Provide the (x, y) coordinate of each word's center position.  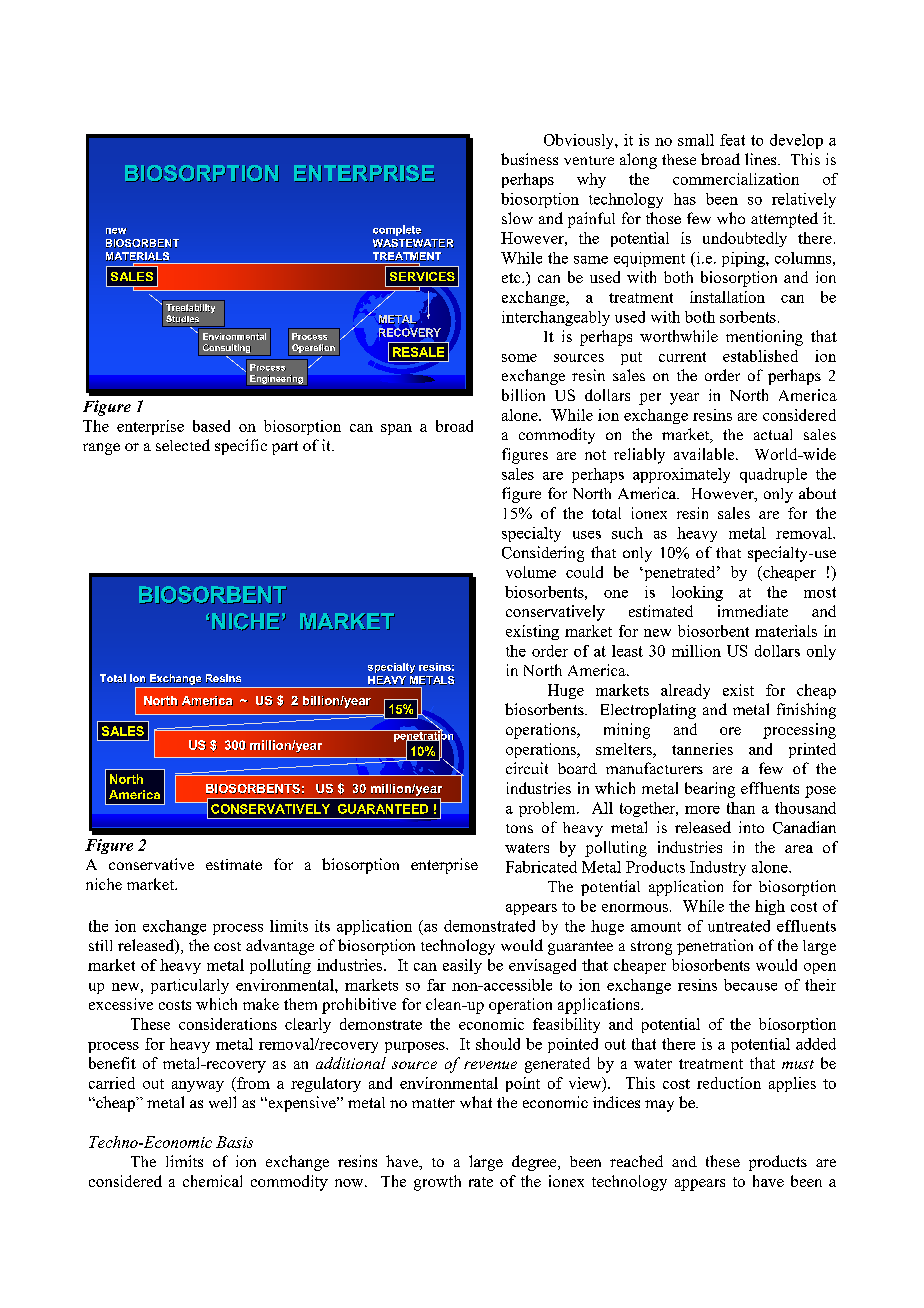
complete (397, 230)
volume (531, 572)
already (685, 691)
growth (437, 1183)
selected (183, 445)
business (529, 159)
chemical (212, 1181)
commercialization (736, 179)
